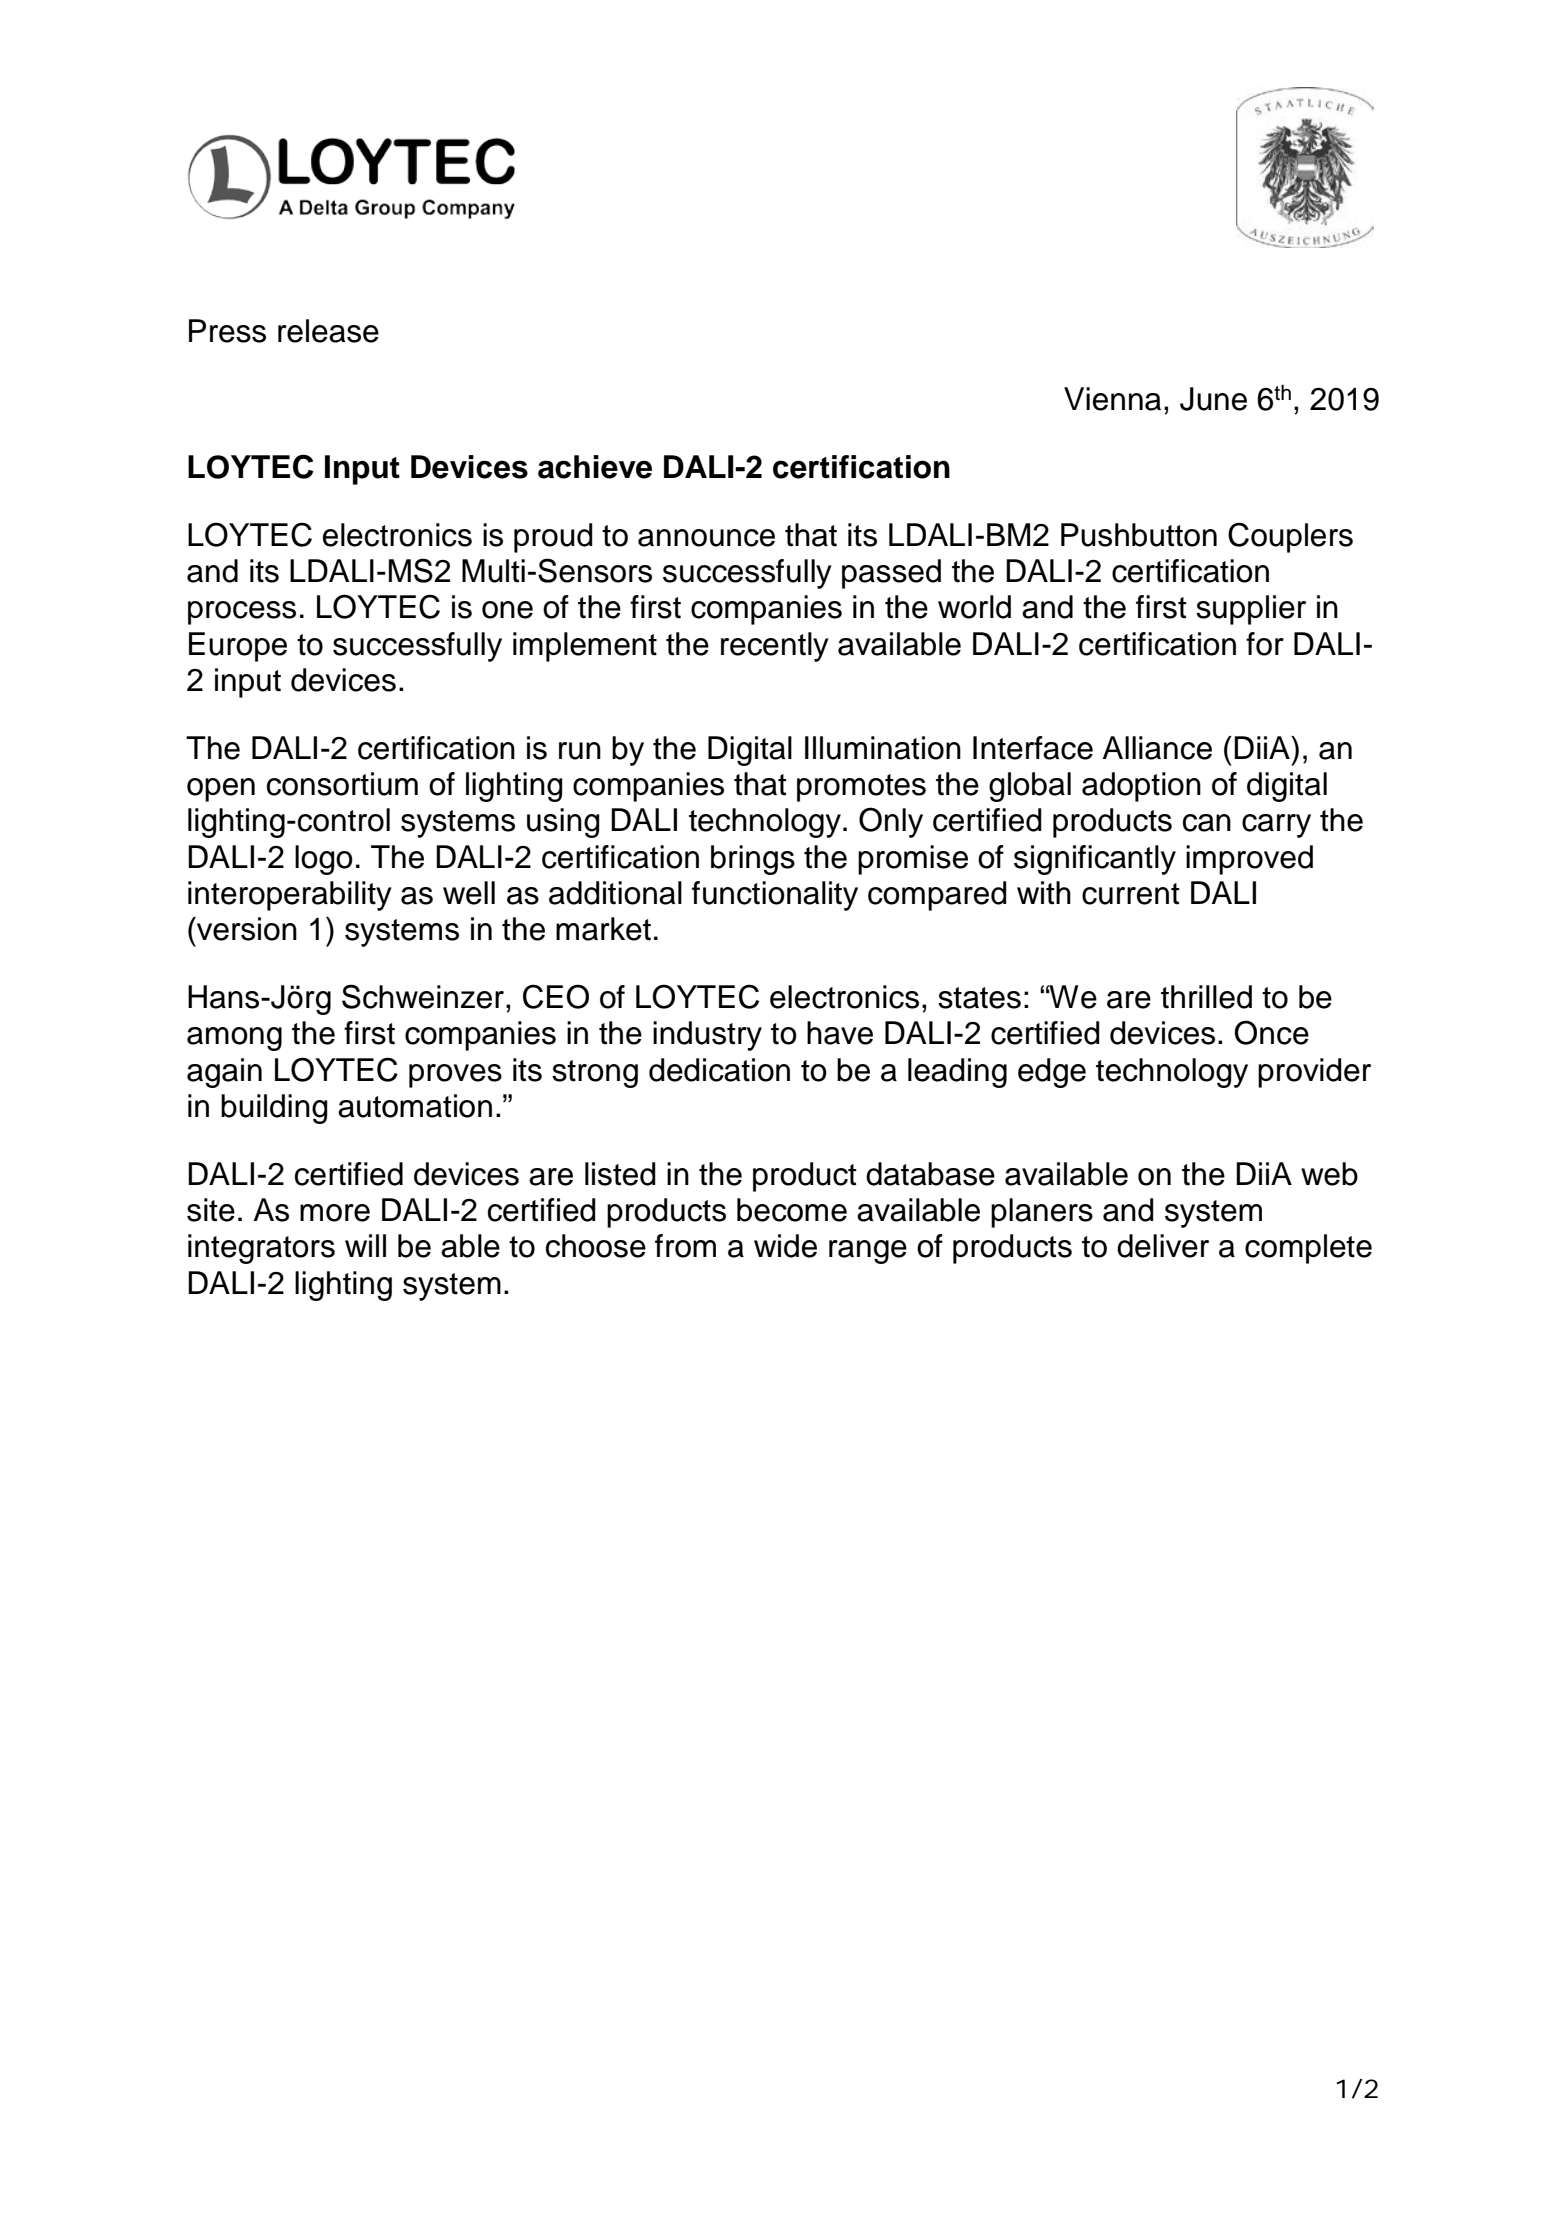  I want to click on achieve, so click(595, 467).
